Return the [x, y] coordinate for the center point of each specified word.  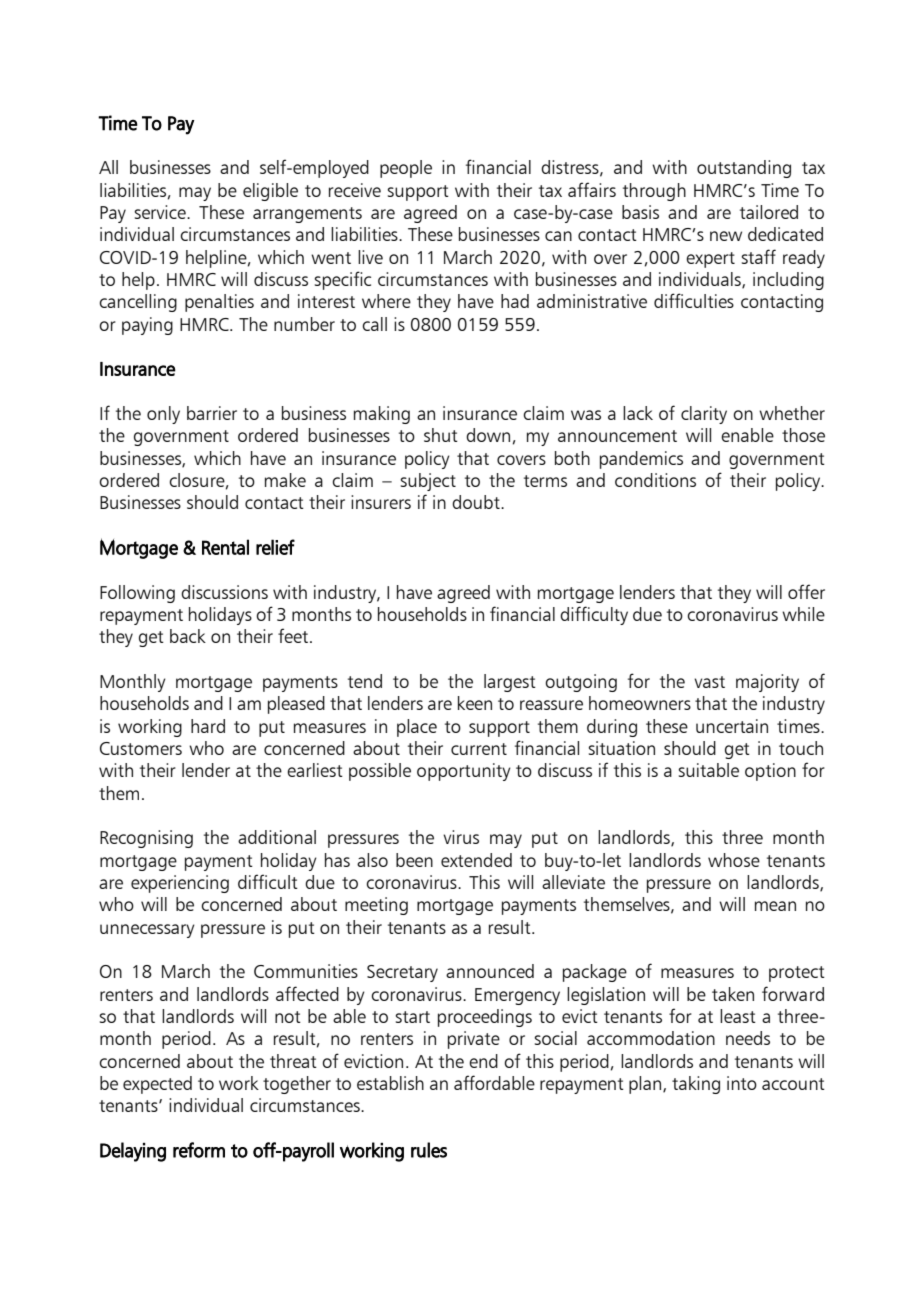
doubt [477, 502]
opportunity [464, 772]
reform [199, 1150]
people [406, 169]
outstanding [744, 169]
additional [277, 837]
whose [734, 860]
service [161, 212]
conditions [655, 480]
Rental [225, 547]
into [742, 1083]
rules [429, 1150]
